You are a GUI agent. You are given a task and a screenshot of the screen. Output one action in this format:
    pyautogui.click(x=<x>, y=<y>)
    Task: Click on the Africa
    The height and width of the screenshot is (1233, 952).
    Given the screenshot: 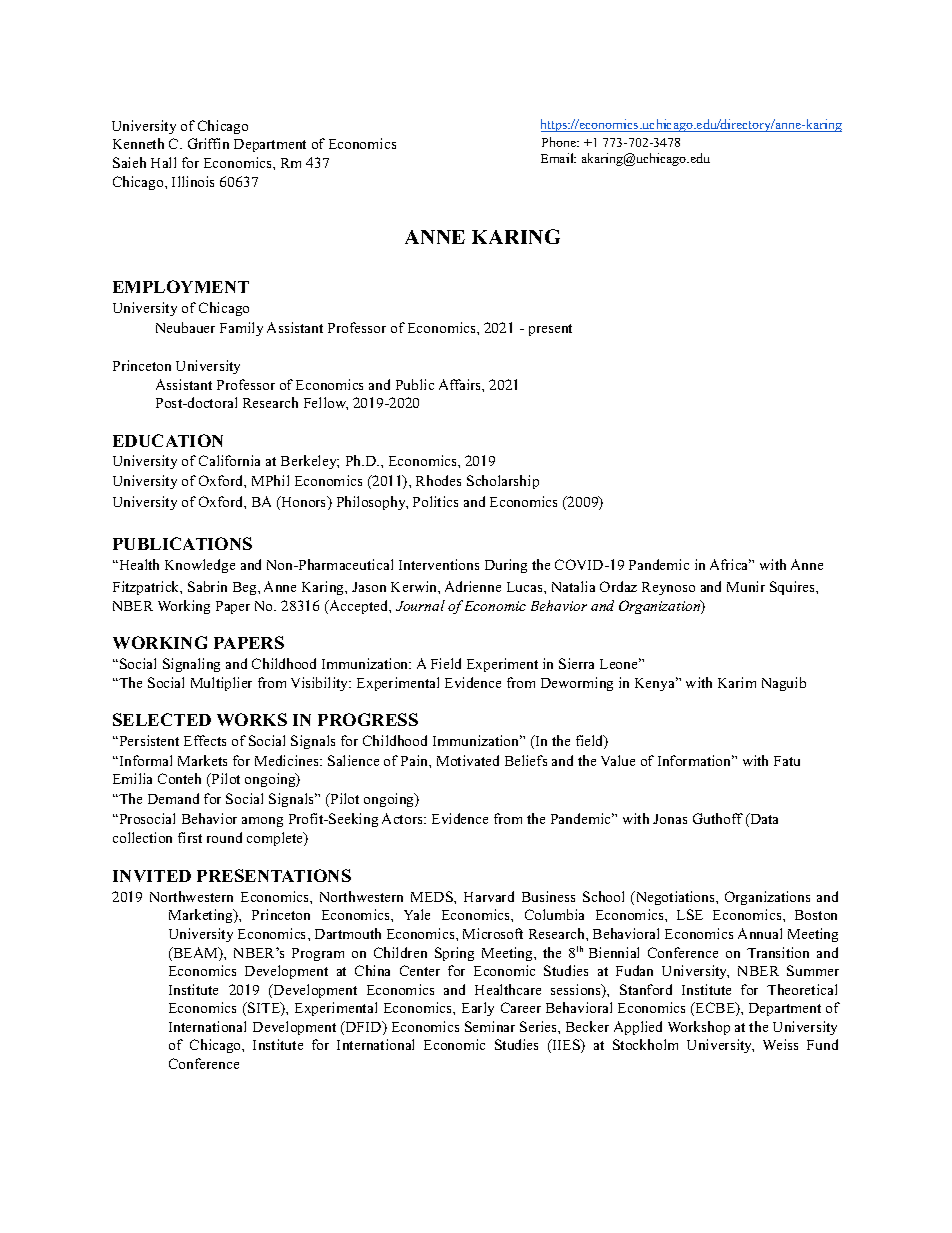 What is the action you would take?
    pyautogui.click(x=730, y=564)
